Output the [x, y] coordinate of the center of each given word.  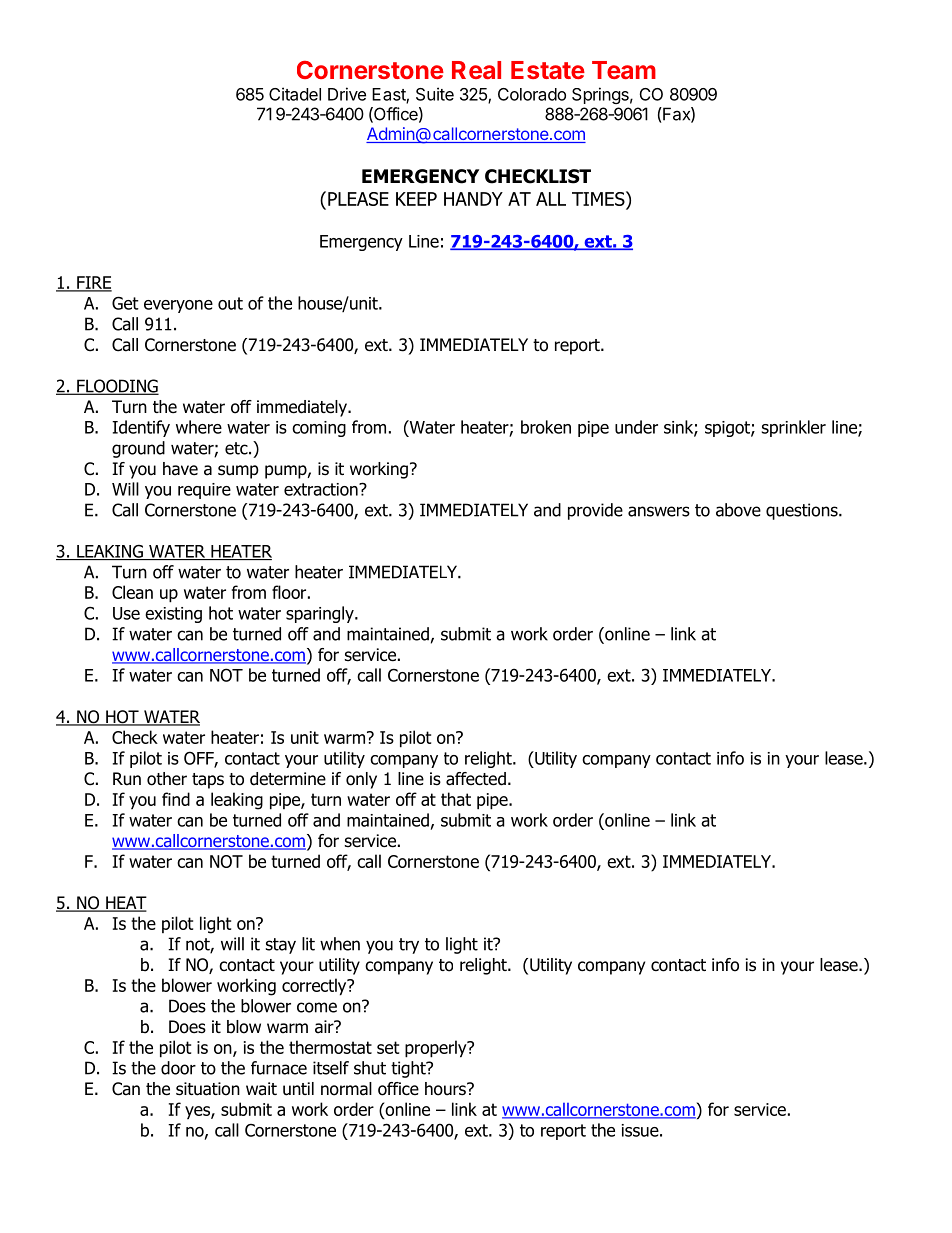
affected [476, 779]
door [178, 1068]
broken [546, 427]
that [456, 799]
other [167, 779]
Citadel [295, 94]
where [199, 427]
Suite [435, 94]
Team [624, 70]
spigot [728, 429]
